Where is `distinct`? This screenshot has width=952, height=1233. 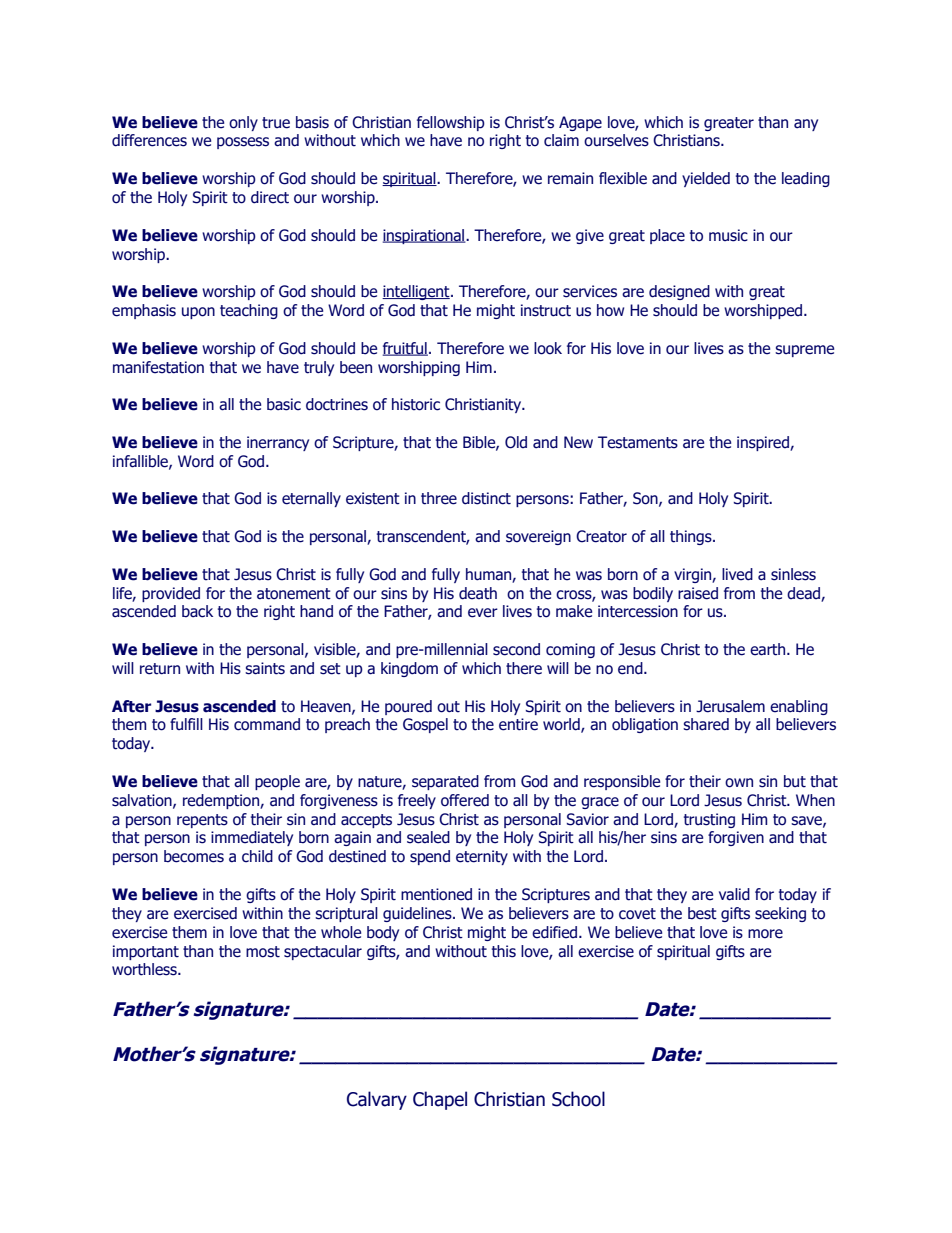
distinct is located at coordinates (486, 498).
